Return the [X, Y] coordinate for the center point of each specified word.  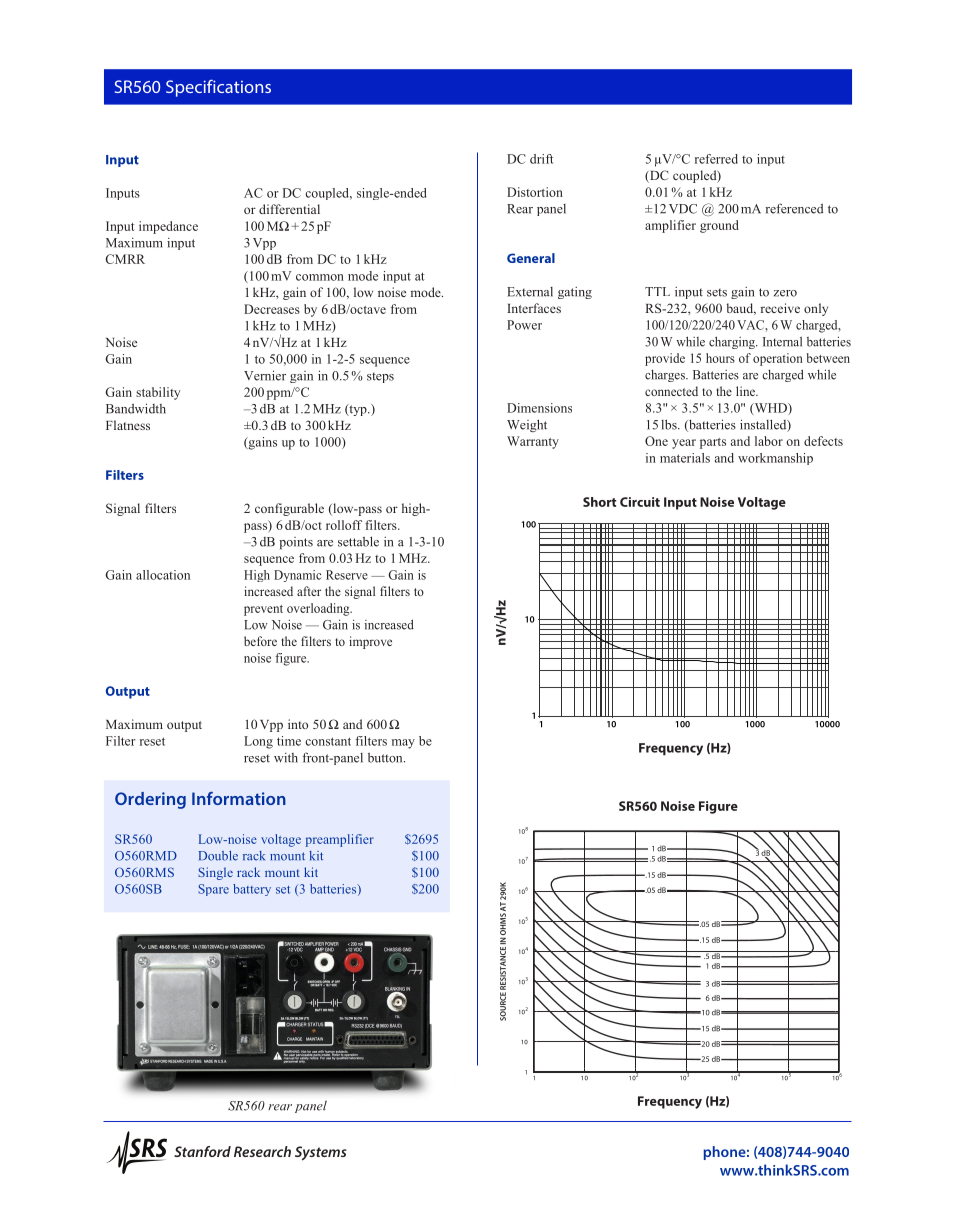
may [403, 744]
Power [524, 325]
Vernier [265, 375]
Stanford [202, 1151]
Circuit [640, 502]
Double [218, 856]
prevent [263, 610]
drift [542, 159]
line [746, 391]
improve [370, 642]
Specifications [218, 88]
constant [328, 741]
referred [716, 159]
